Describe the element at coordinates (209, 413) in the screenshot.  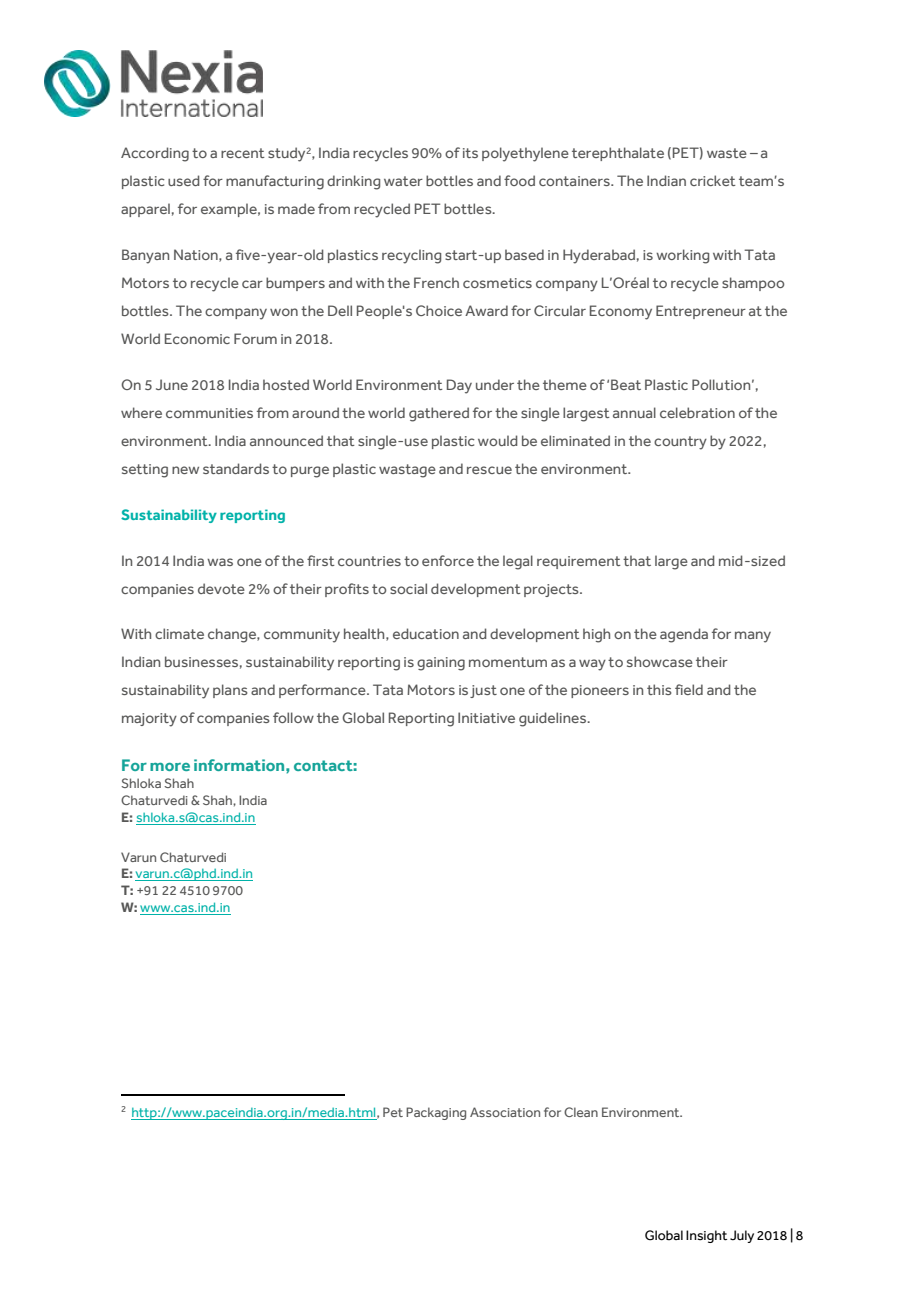
I see `communities` at that location.
